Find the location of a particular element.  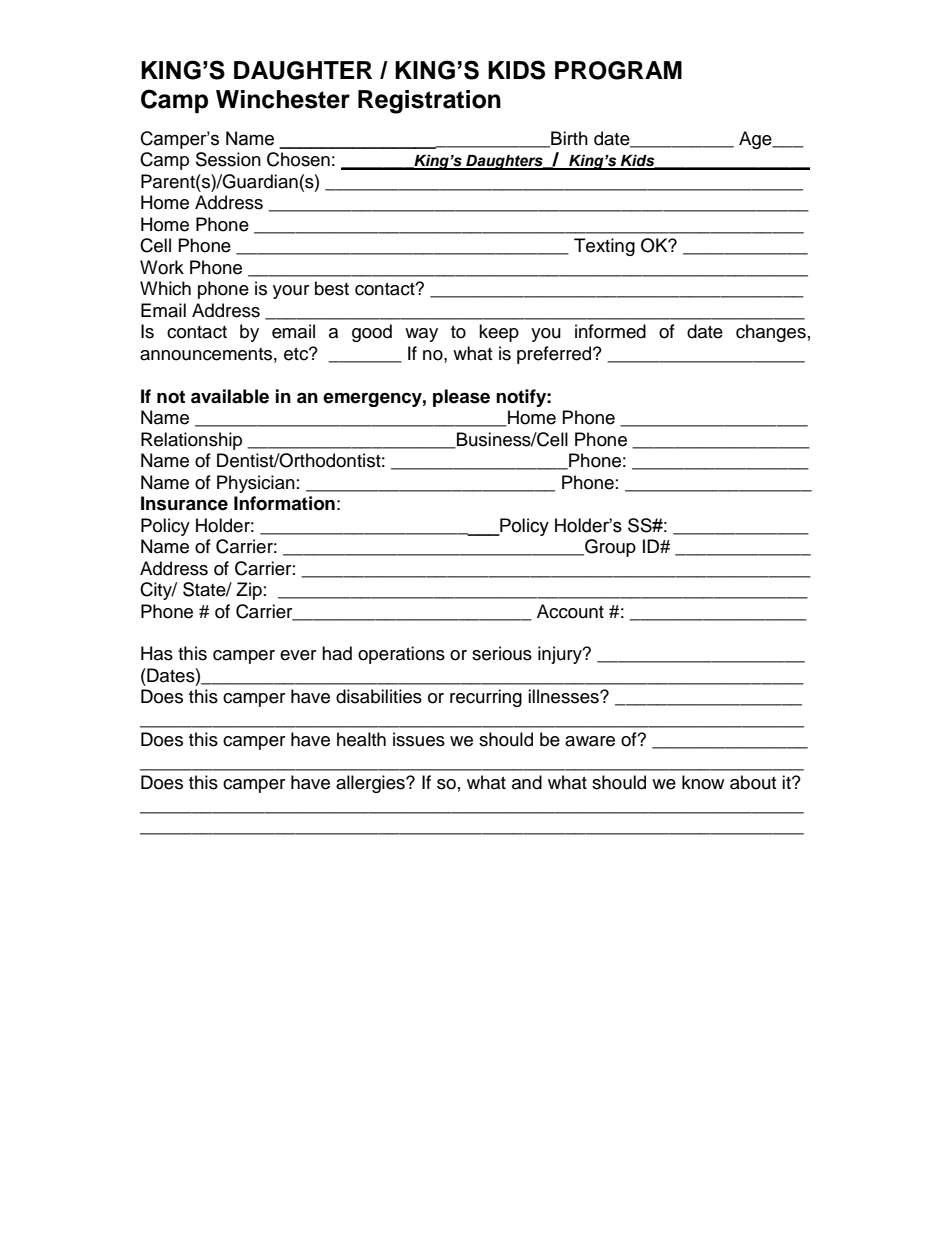

health is located at coordinates (361, 739).
